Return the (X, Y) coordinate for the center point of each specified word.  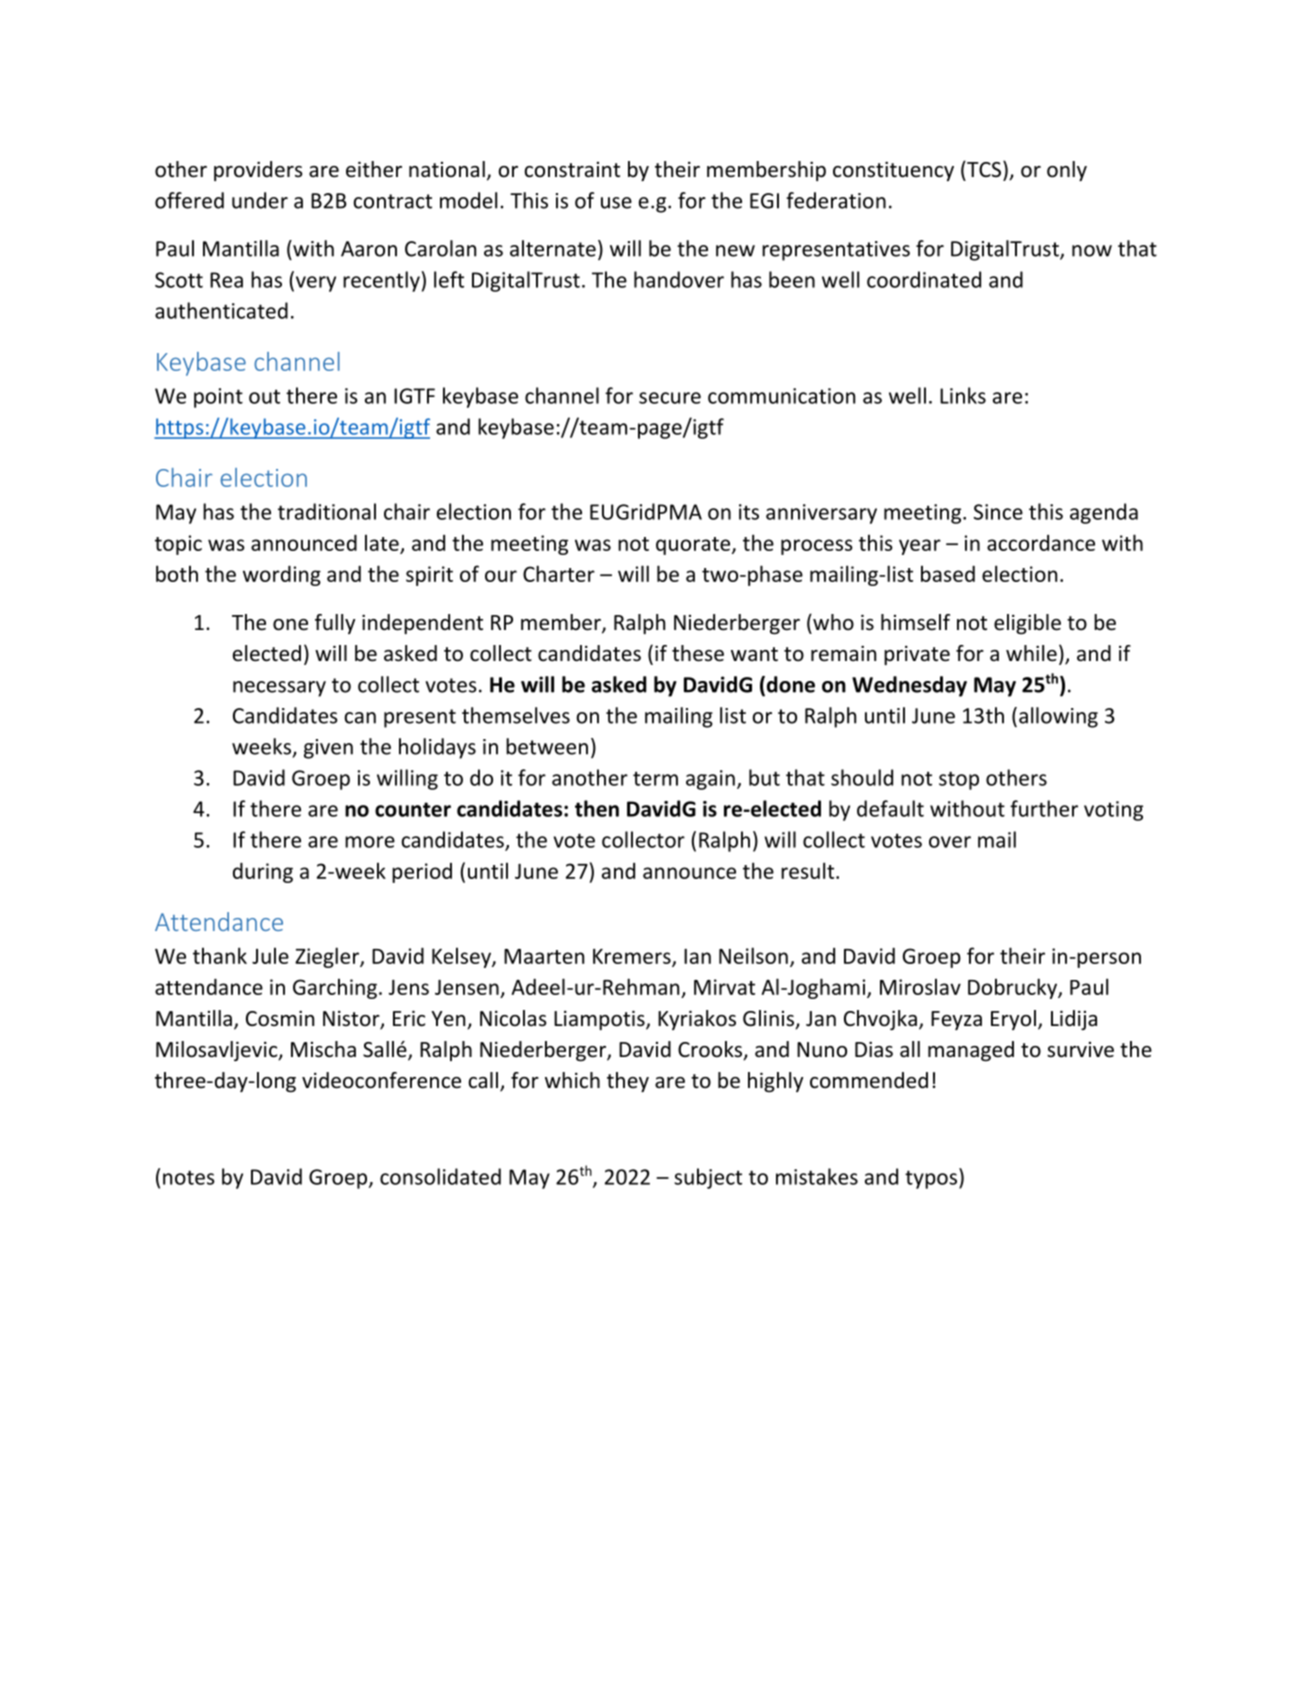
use (616, 203)
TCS (983, 169)
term (655, 778)
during (263, 872)
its (749, 512)
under (260, 200)
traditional (327, 511)
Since (998, 512)
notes (189, 1177)
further (1044, 808)
